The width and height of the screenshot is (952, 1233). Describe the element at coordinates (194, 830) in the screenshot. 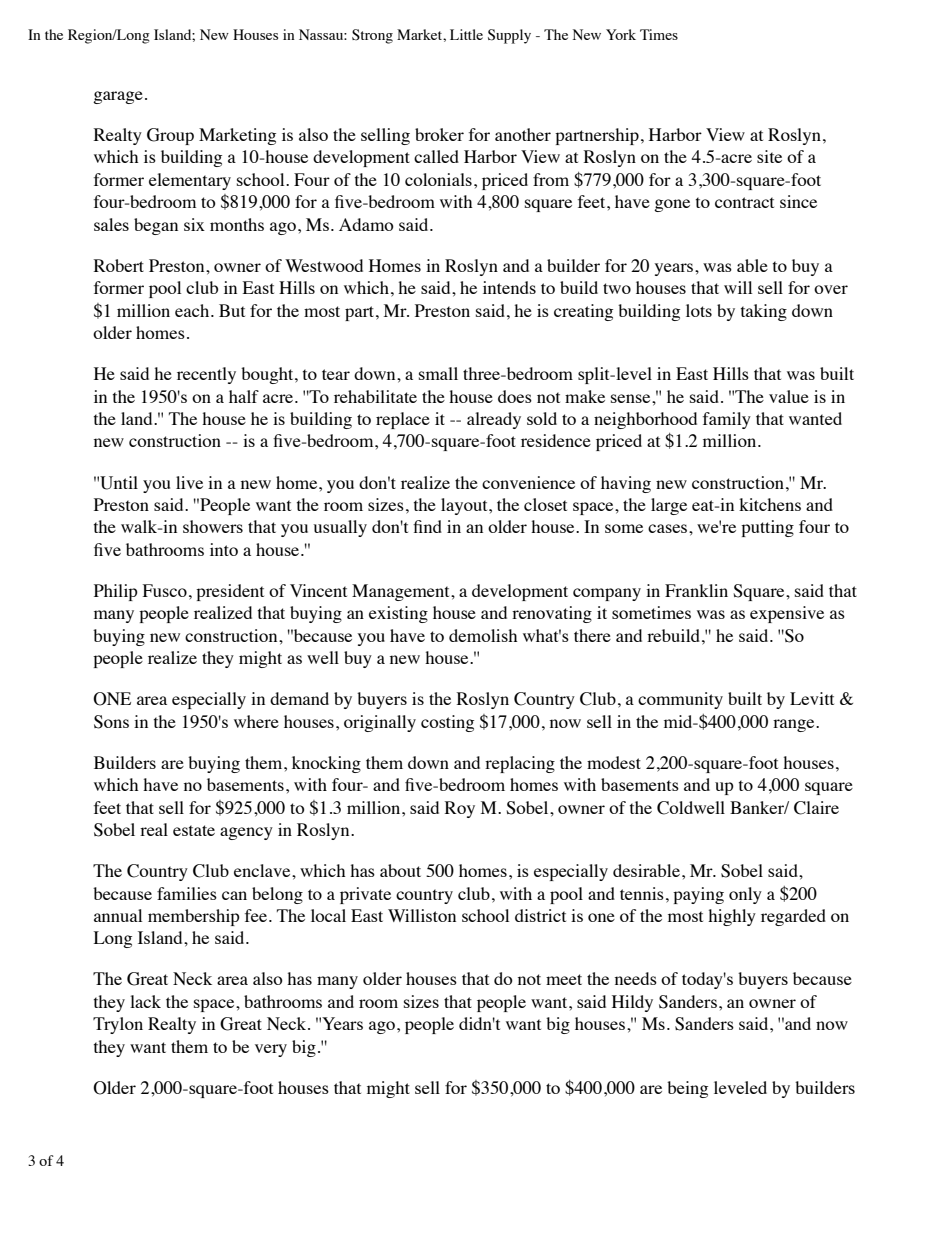

I see `estate` at that location.
